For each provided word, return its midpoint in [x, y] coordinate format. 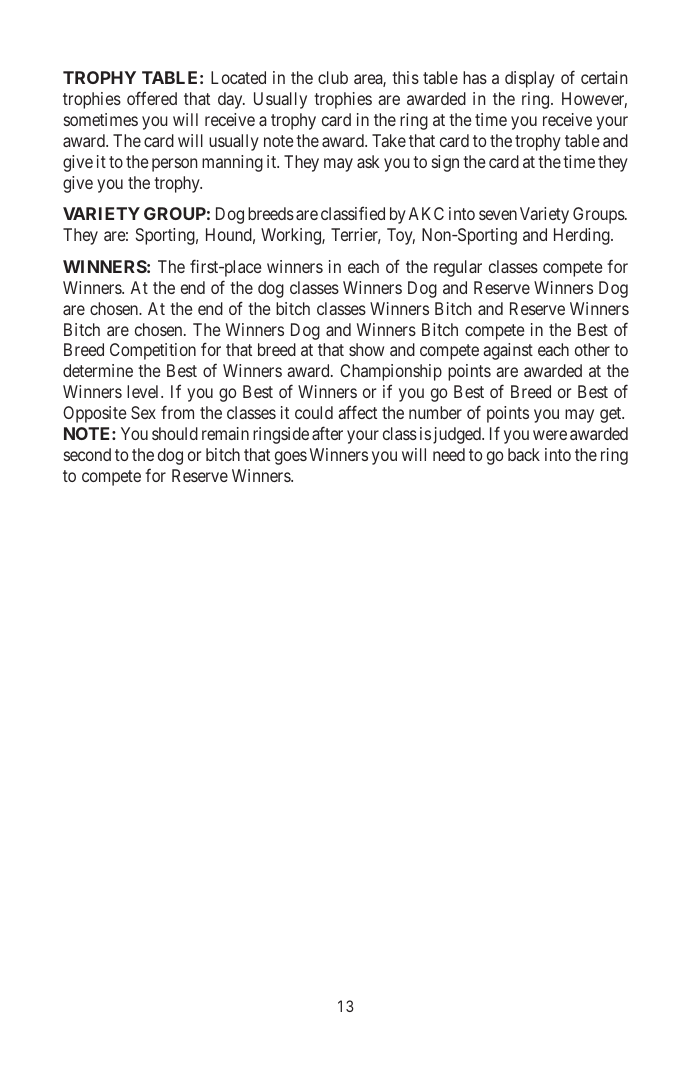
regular [458, 268]
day [231, 100]
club [333, 77]
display [530, 79]
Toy [401, 236]
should [175, 433]
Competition [153, 351]
